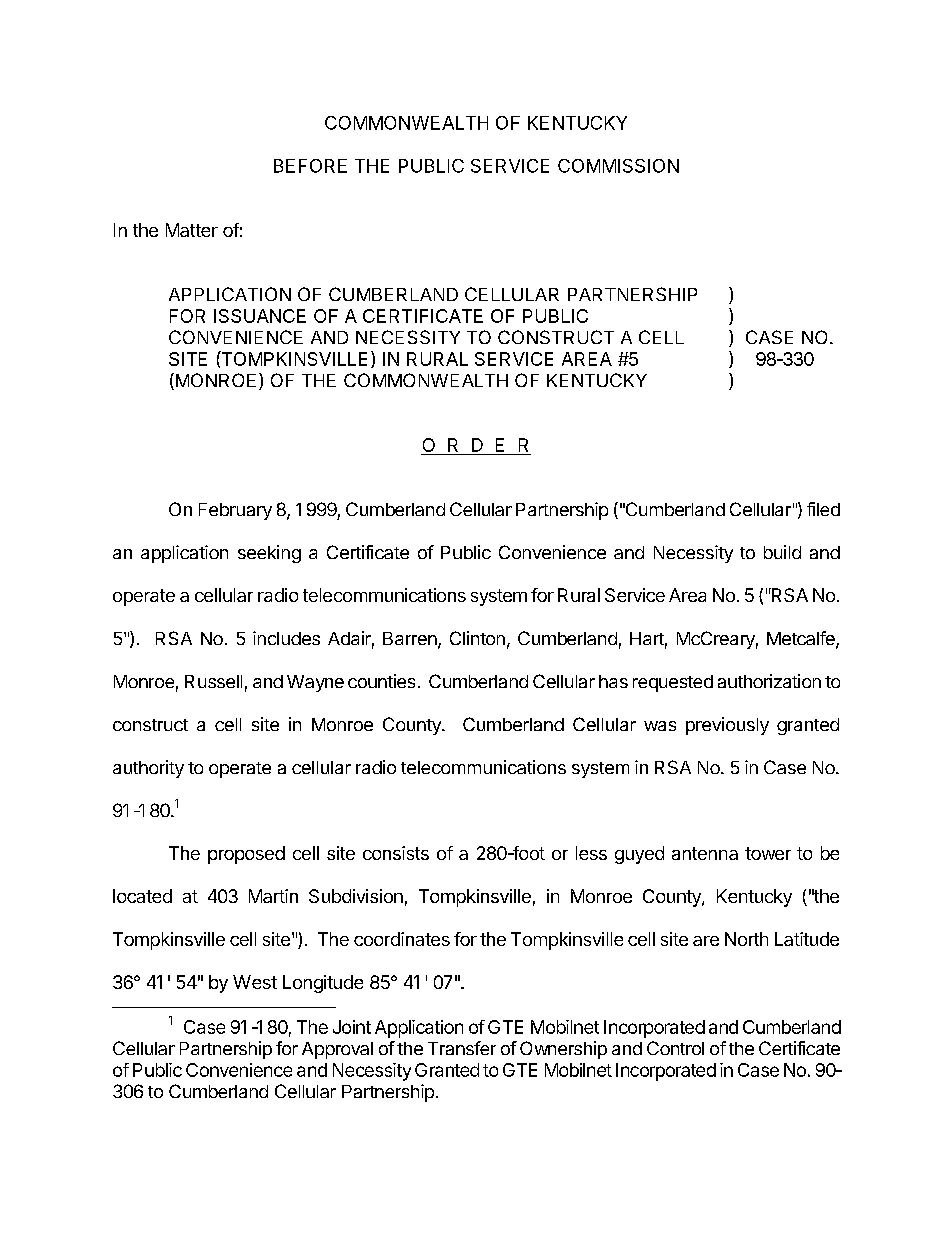  I want to click on BEFORE, so click(310, 166).
